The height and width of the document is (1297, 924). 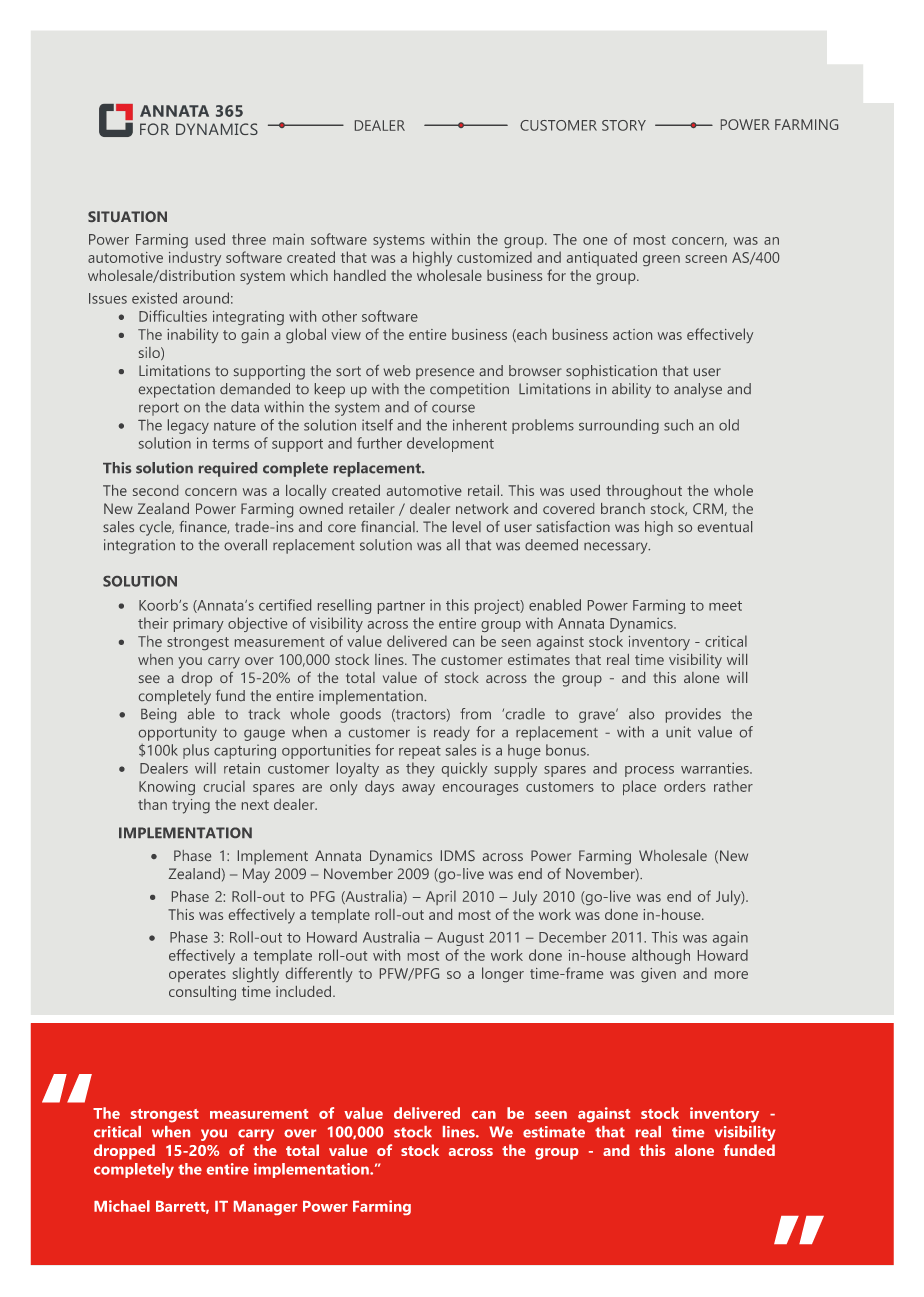 I want to click on given, so click(x=658, y=975).
